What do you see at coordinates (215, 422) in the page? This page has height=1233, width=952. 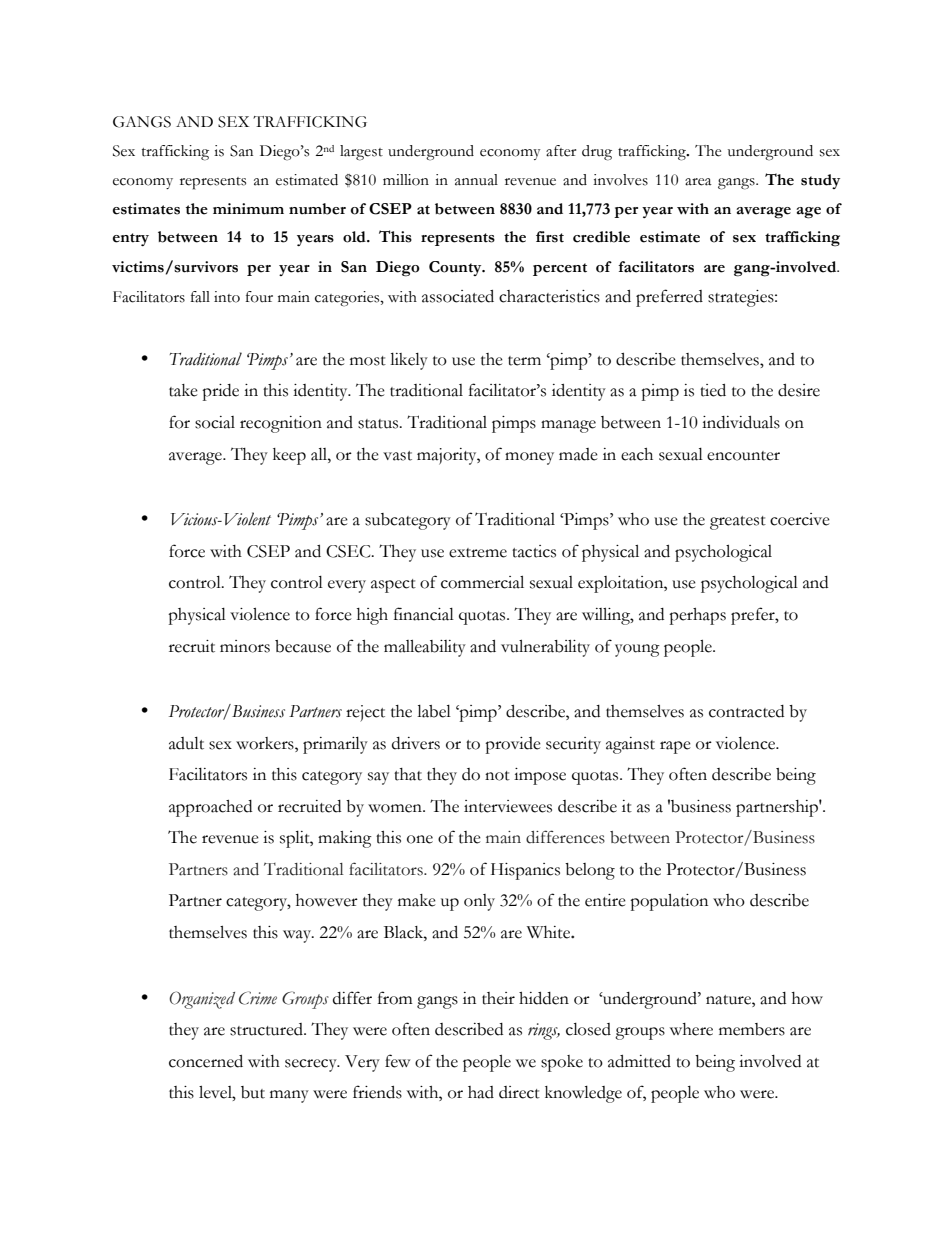 I see `social` at bounding box center [215, 422].
